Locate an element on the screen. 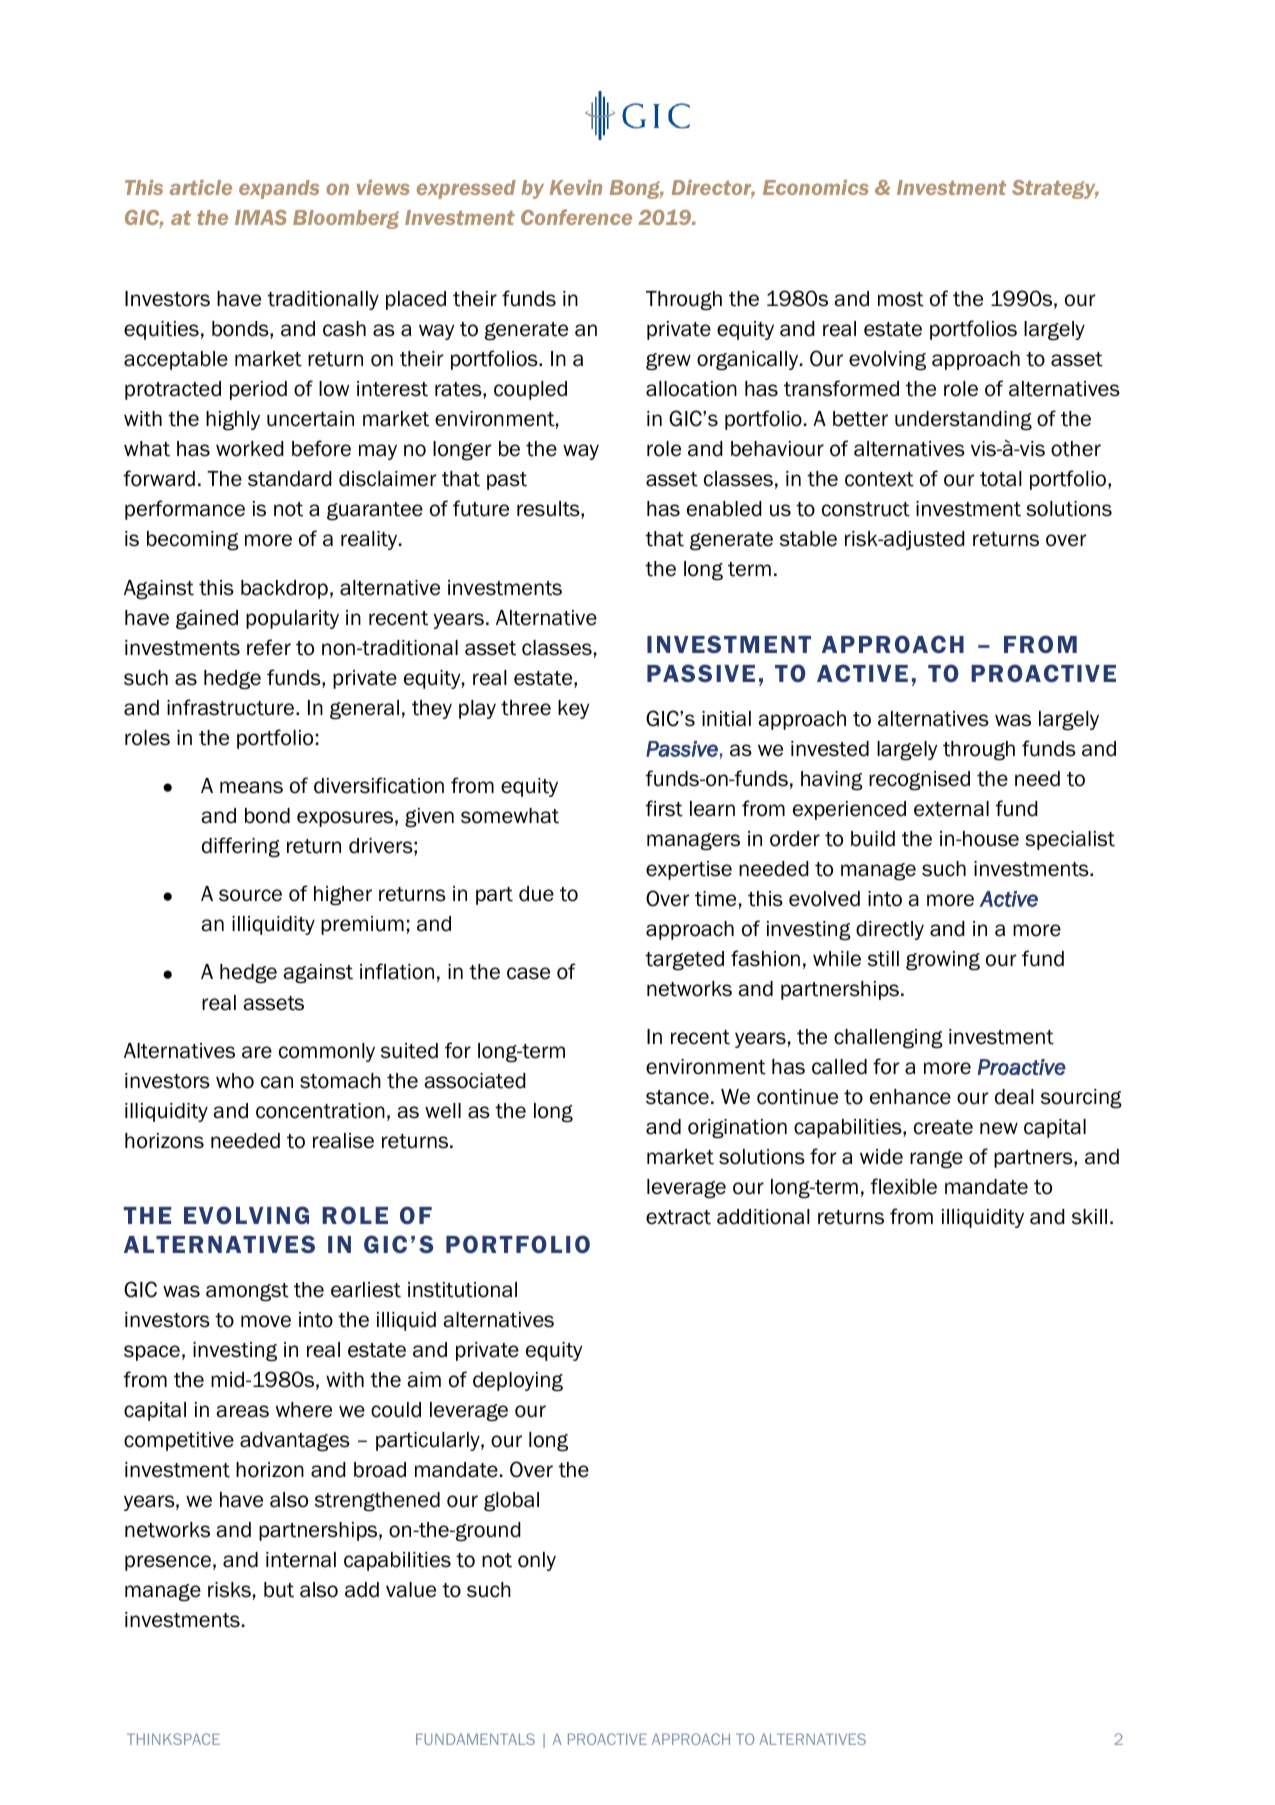  global is located at coordinates (511, 1502).
